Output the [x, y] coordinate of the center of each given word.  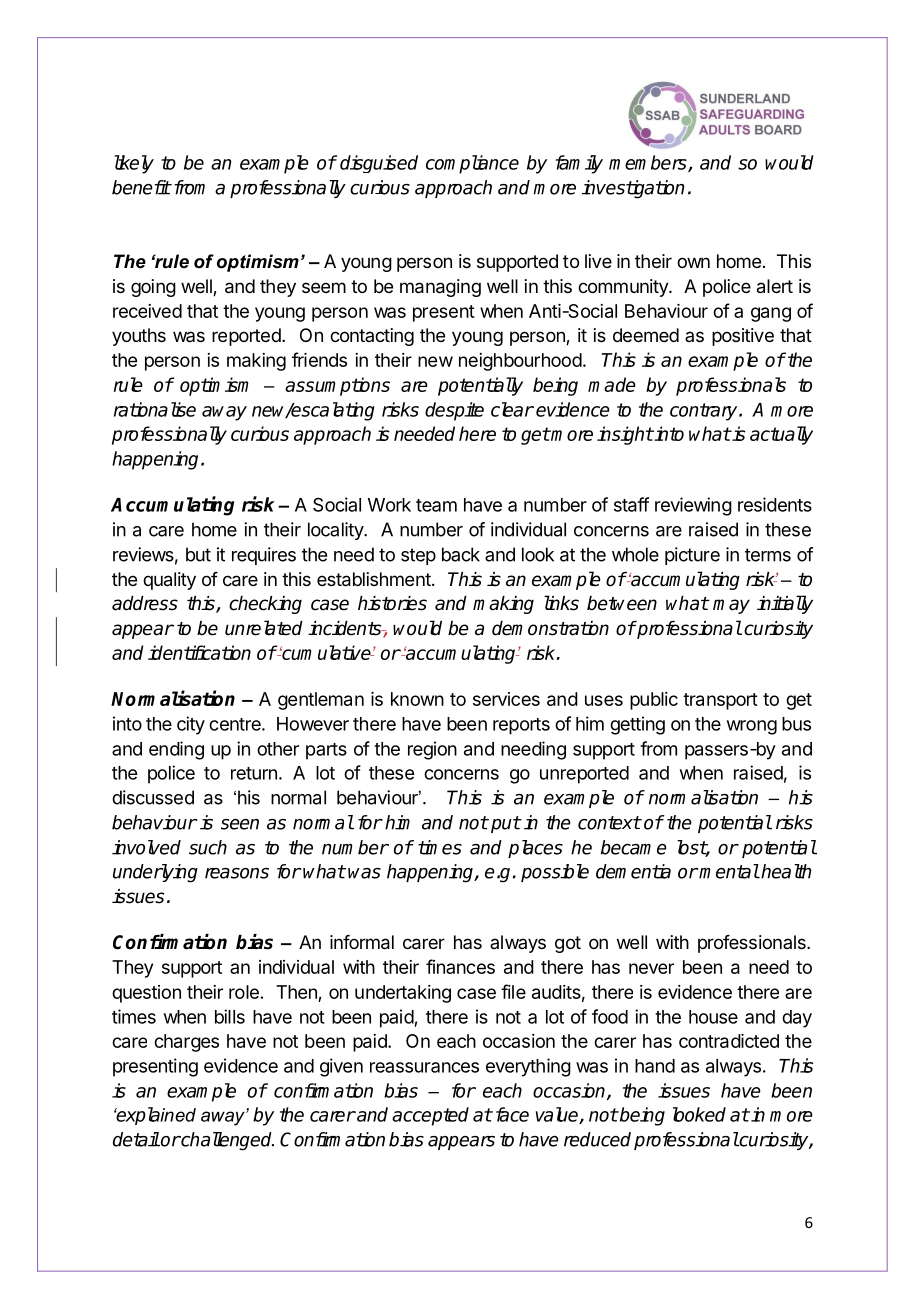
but [198, 554]
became [634, 847]
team [436, 505]
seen [240, 824]
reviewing [693, 506]
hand [655, 1066]
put [506, 824]
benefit [141, 187]
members [649, 163]
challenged [226, 1141]
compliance [472, 164]
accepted [430, 1116]
